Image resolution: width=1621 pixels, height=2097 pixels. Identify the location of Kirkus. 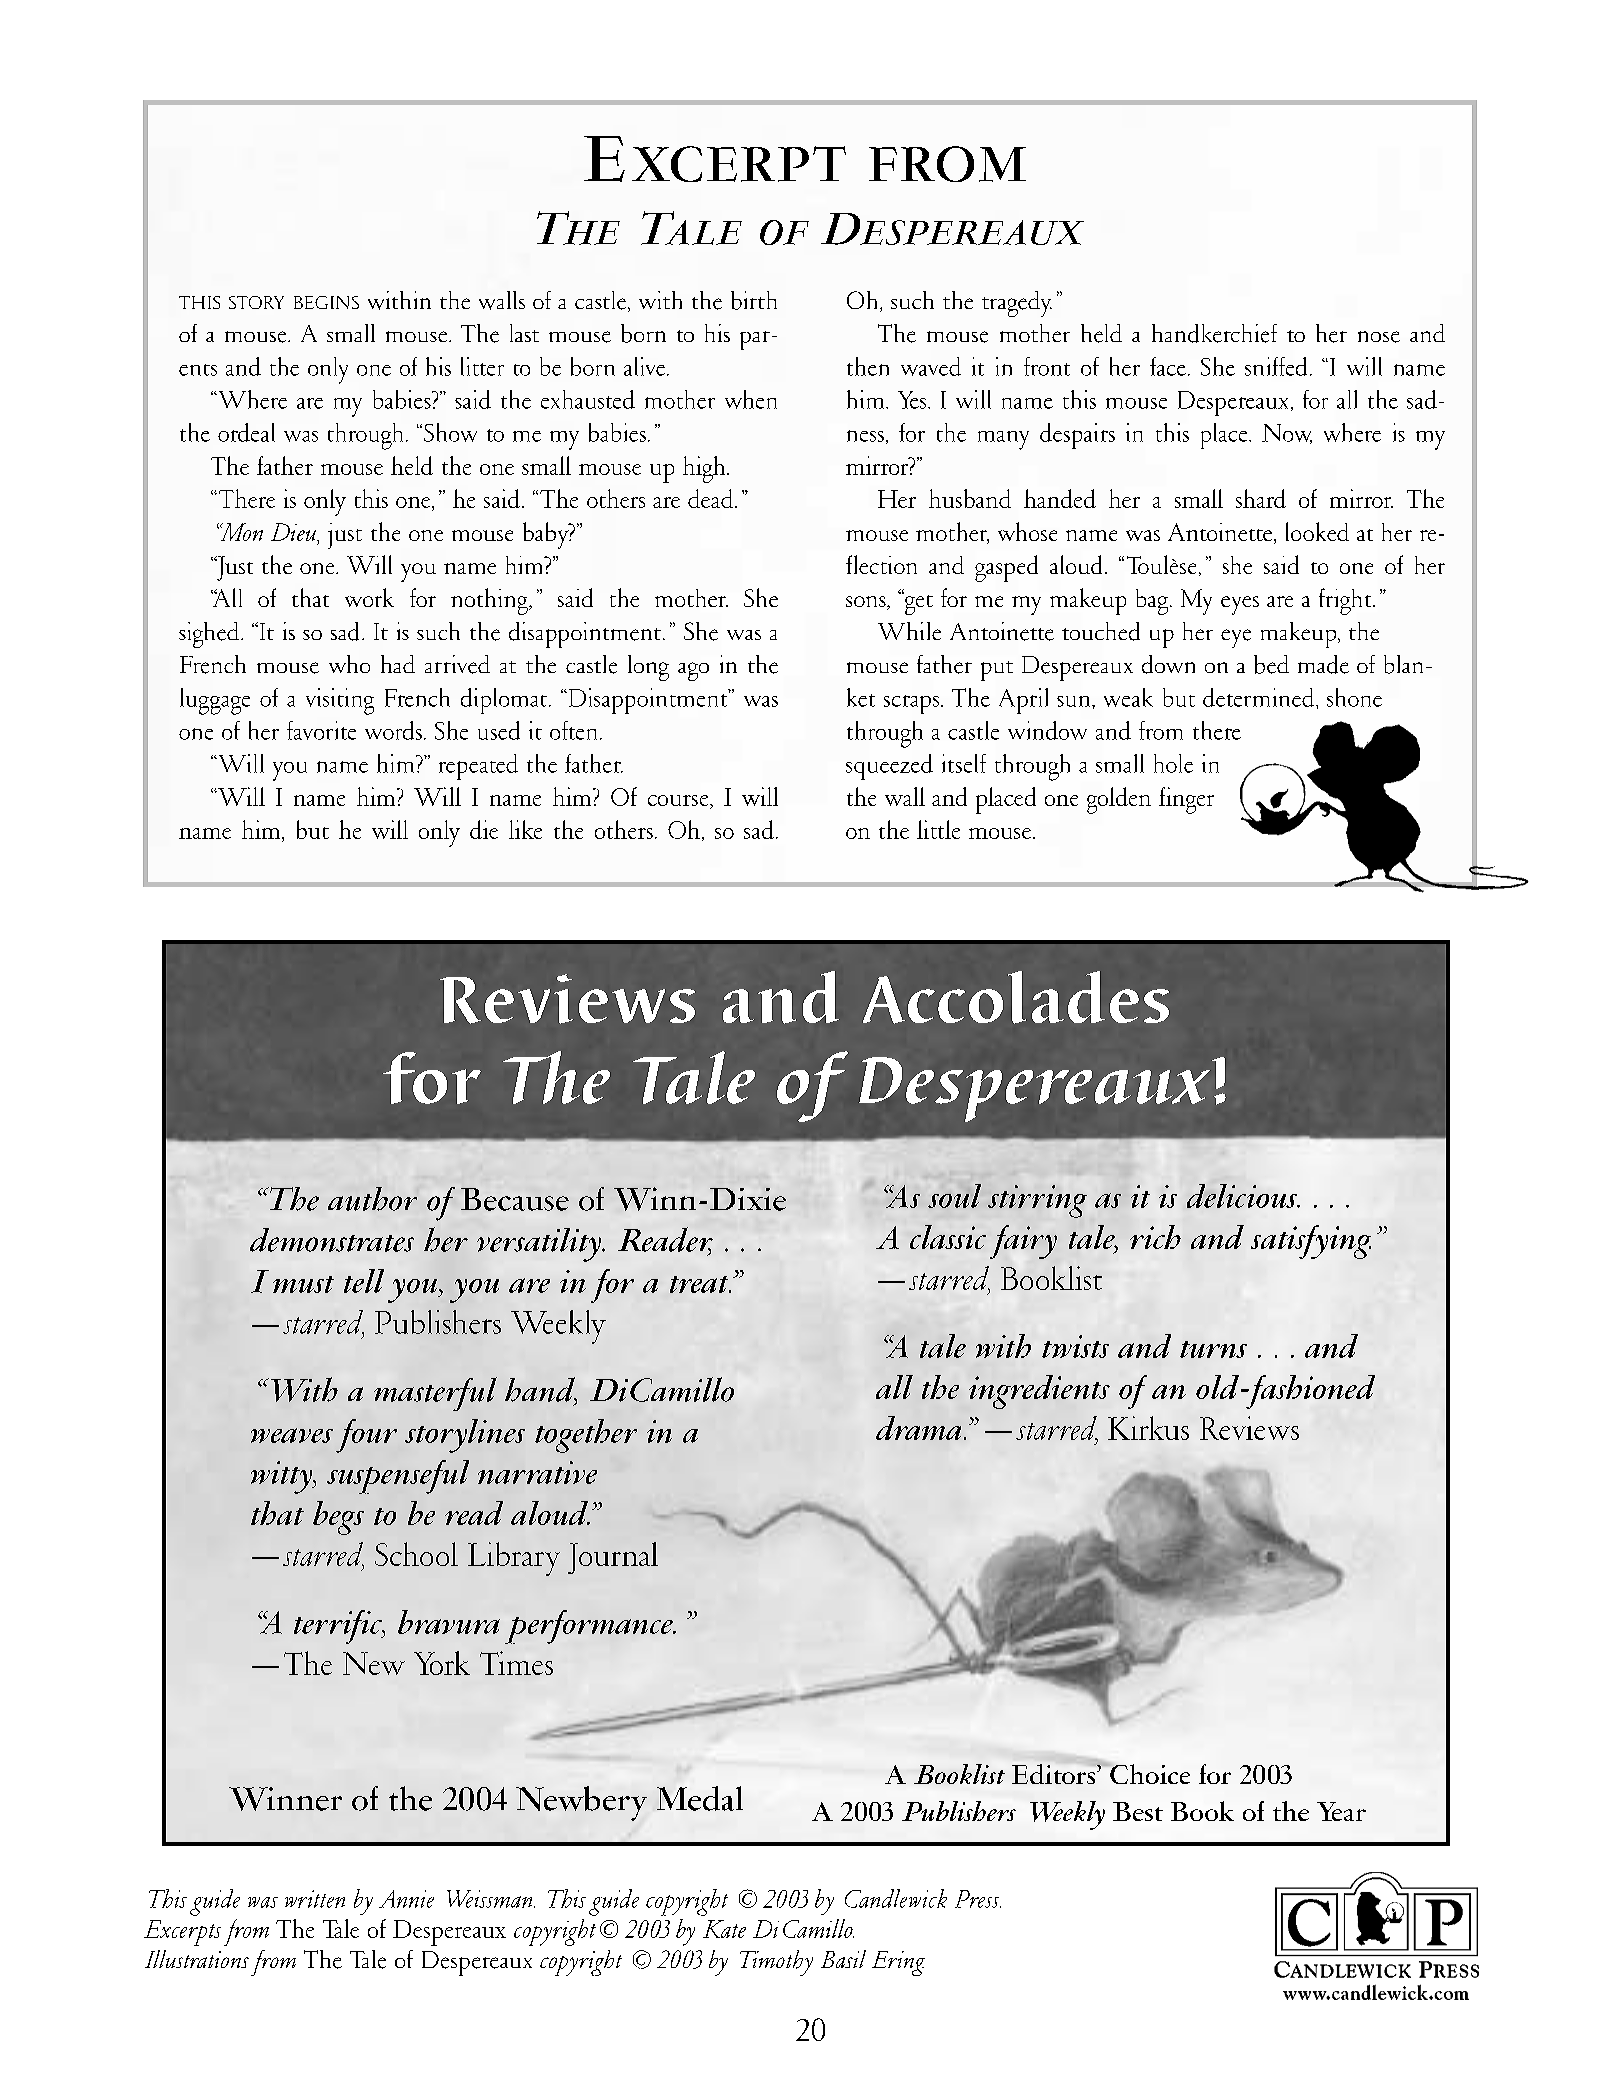
(1148, 1428).
